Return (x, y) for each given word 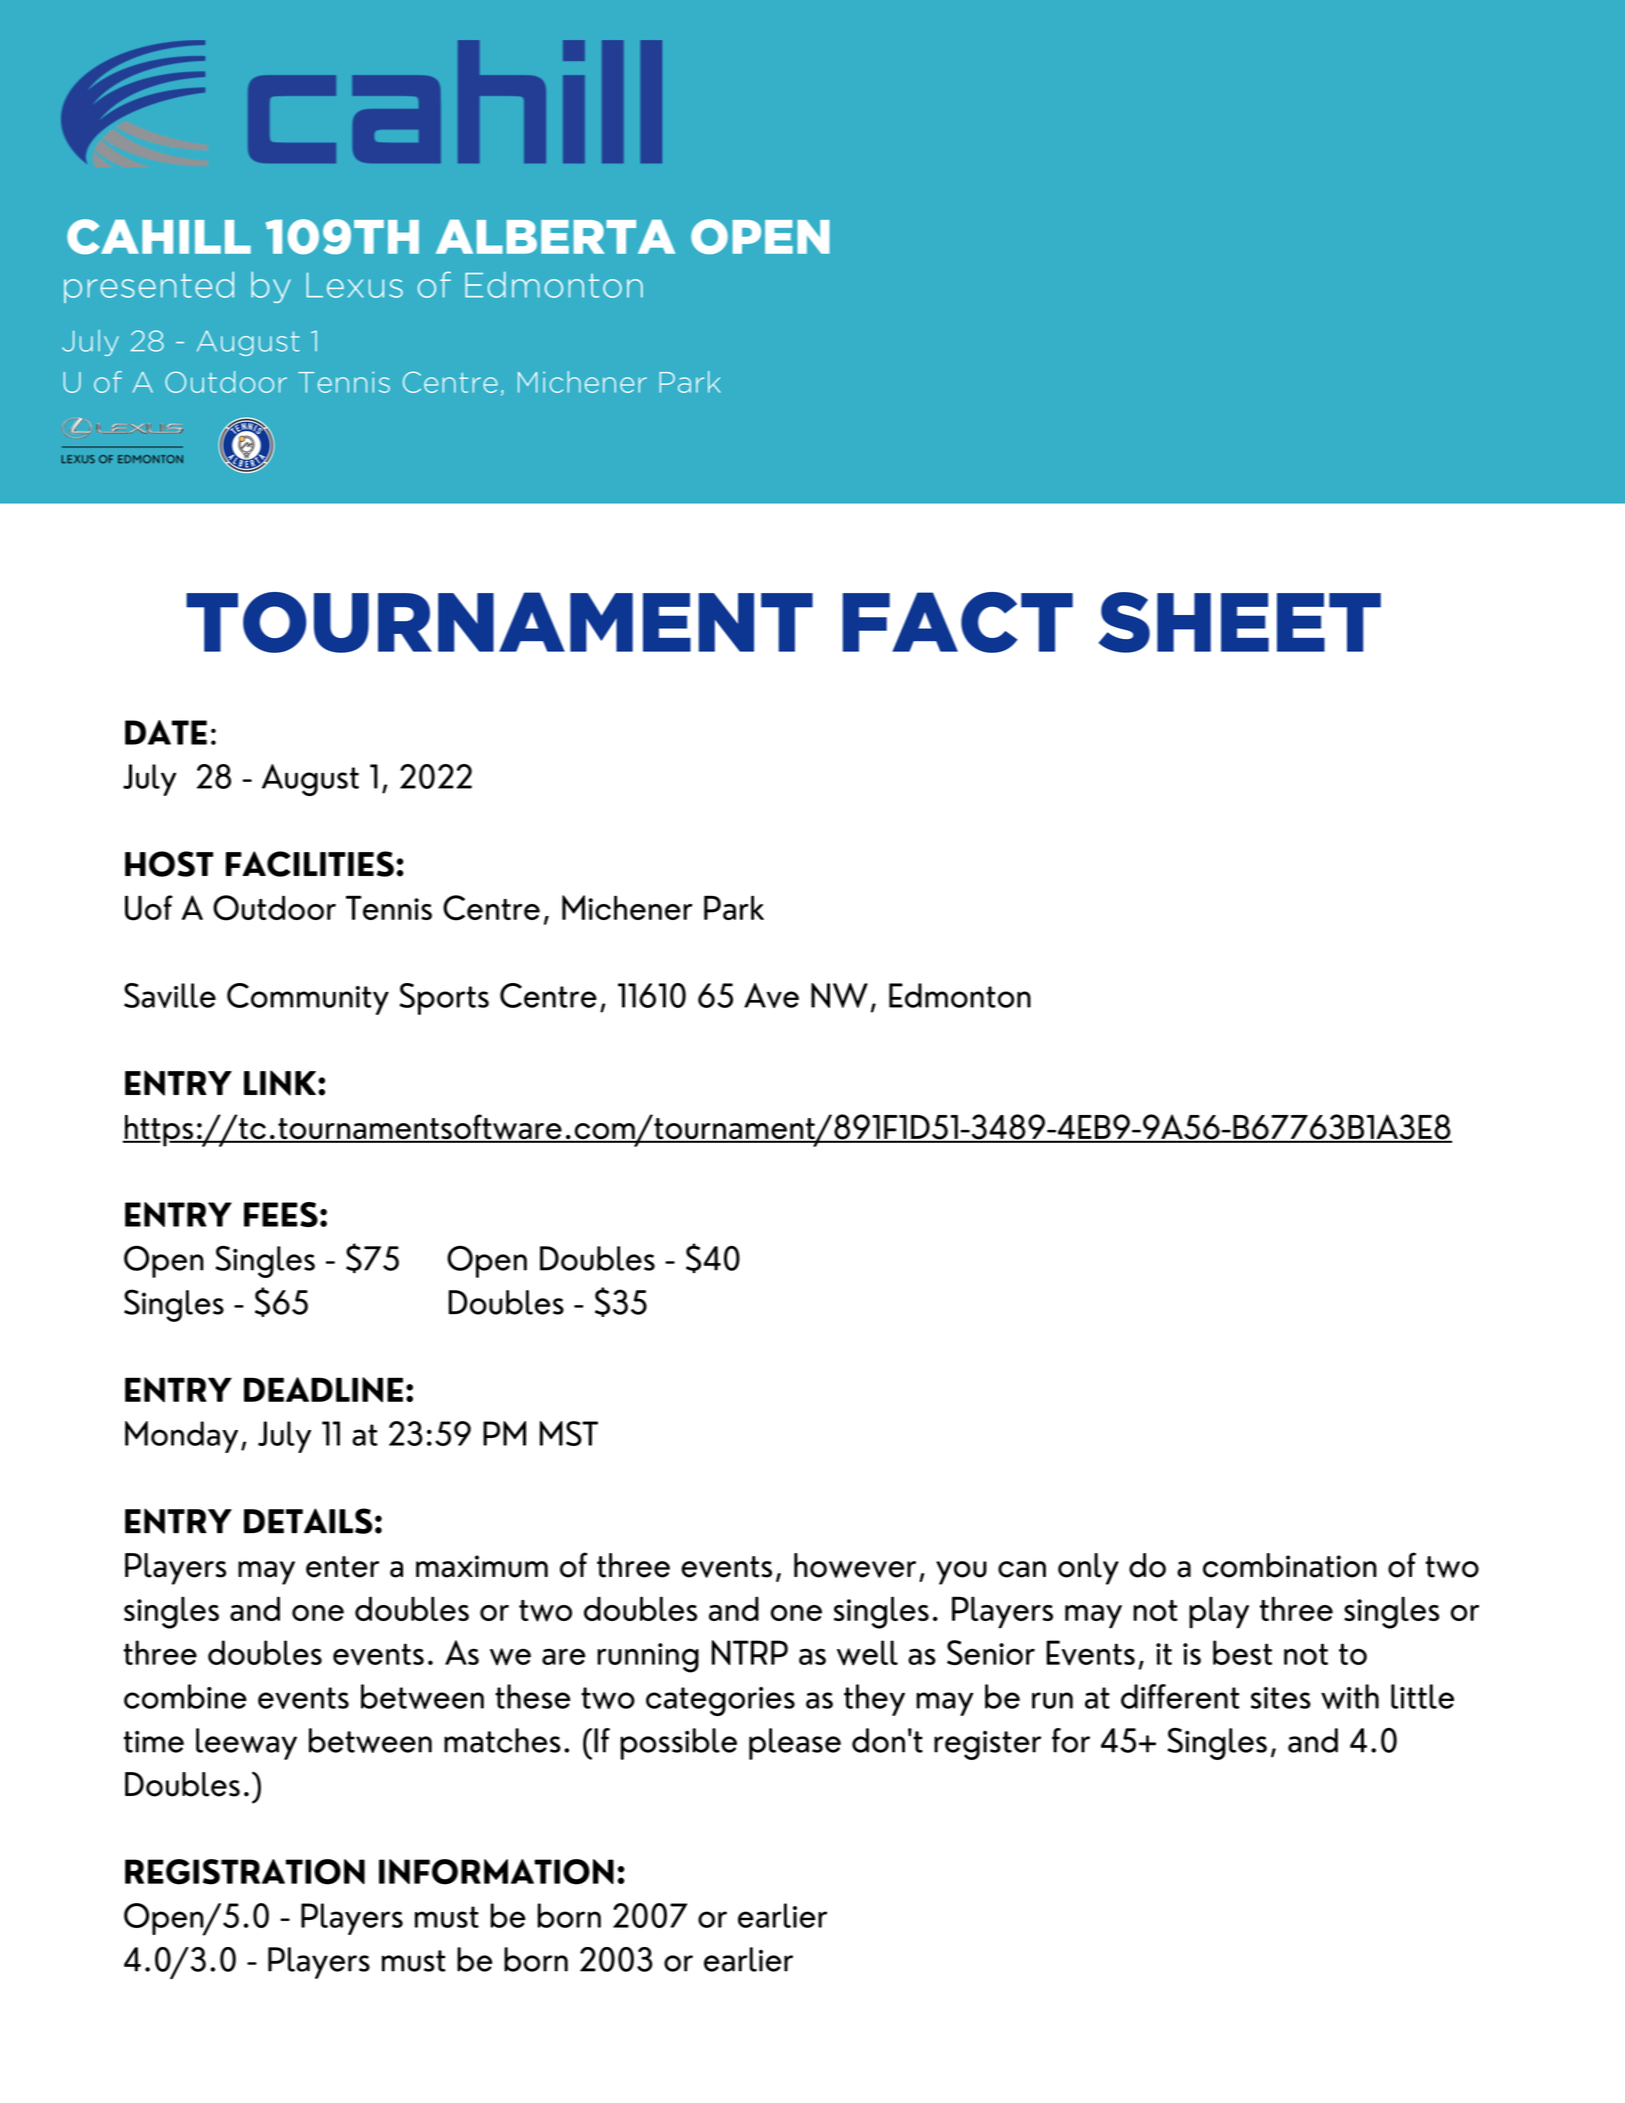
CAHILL (159, 236)
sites (1281, 1698)
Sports (444, 999)
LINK (280, 1083)
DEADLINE (323, 1389)
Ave (771, 995)
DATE (166, 732)
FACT (958, 622)
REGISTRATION (245, 1872)
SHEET (1240, 622)
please (795, 1744)
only (1088, 1569)
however (855, 1565)
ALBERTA (555, 237)
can (1022, 1569)
